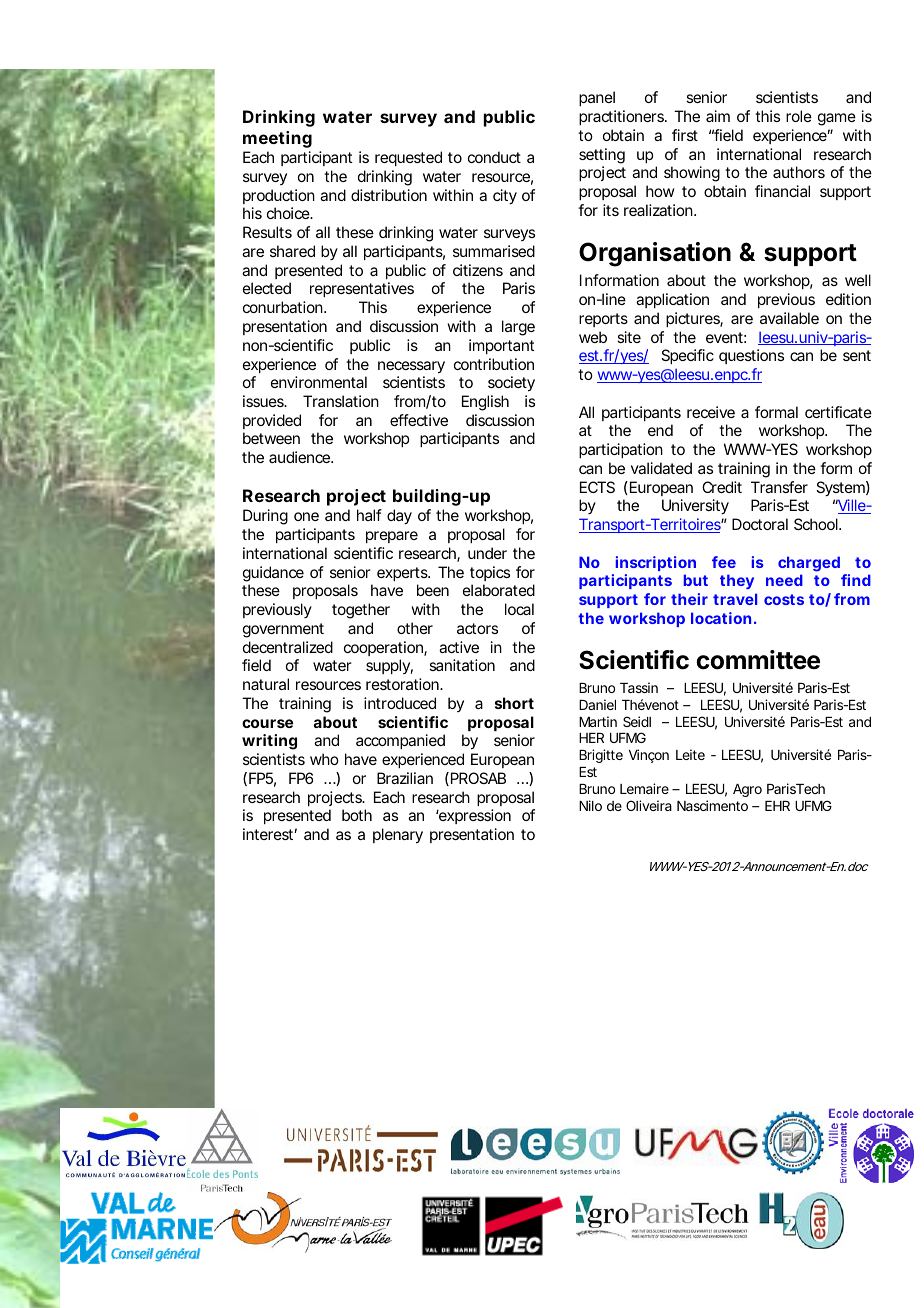 The width and height of the document is (924, 1308). What do you see at coordinates (597, 98) in the document?
I see `panel` at bounding box center [597, 98].
